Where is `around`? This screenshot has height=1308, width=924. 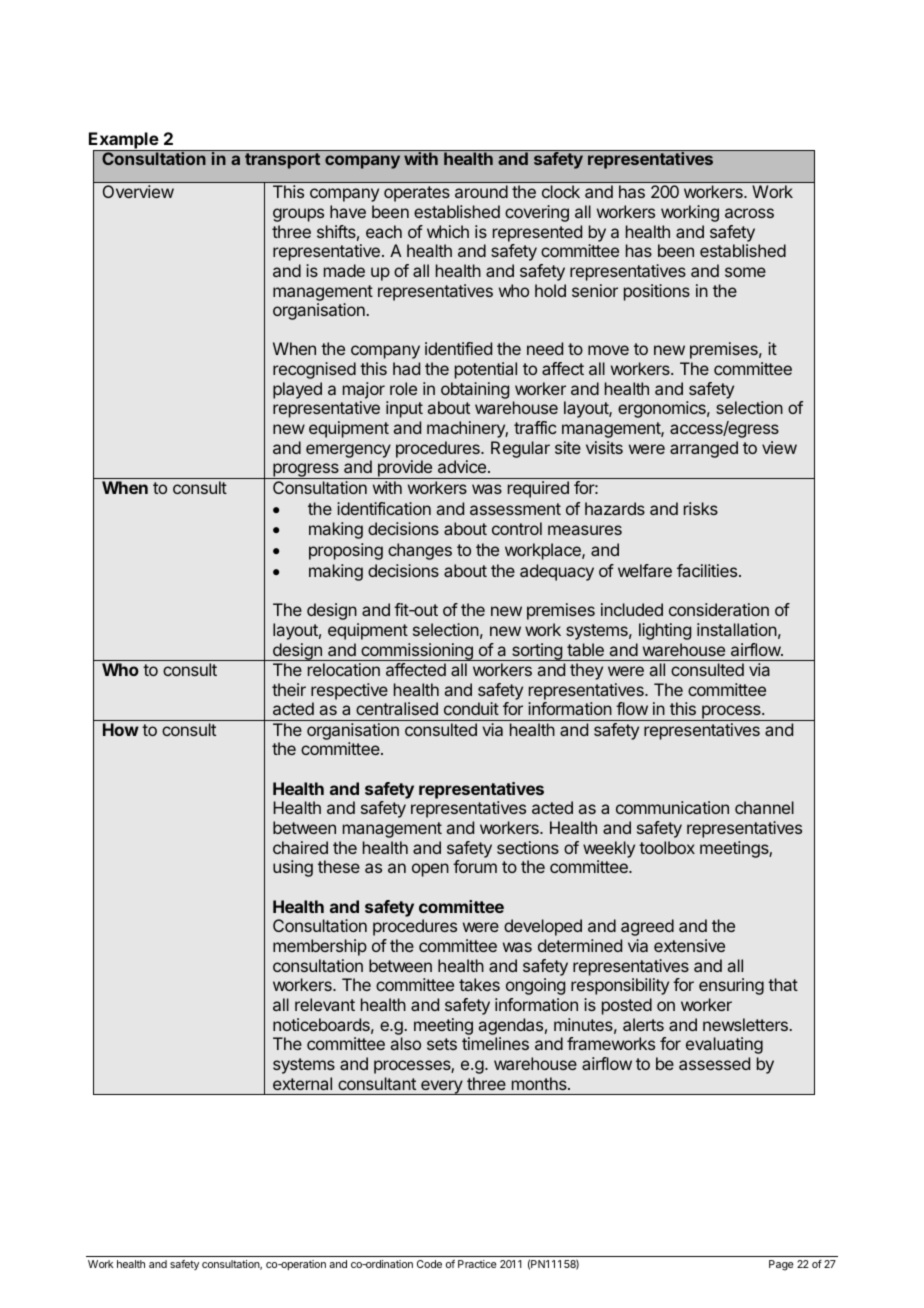
around is located at coordinates (481, 191).
